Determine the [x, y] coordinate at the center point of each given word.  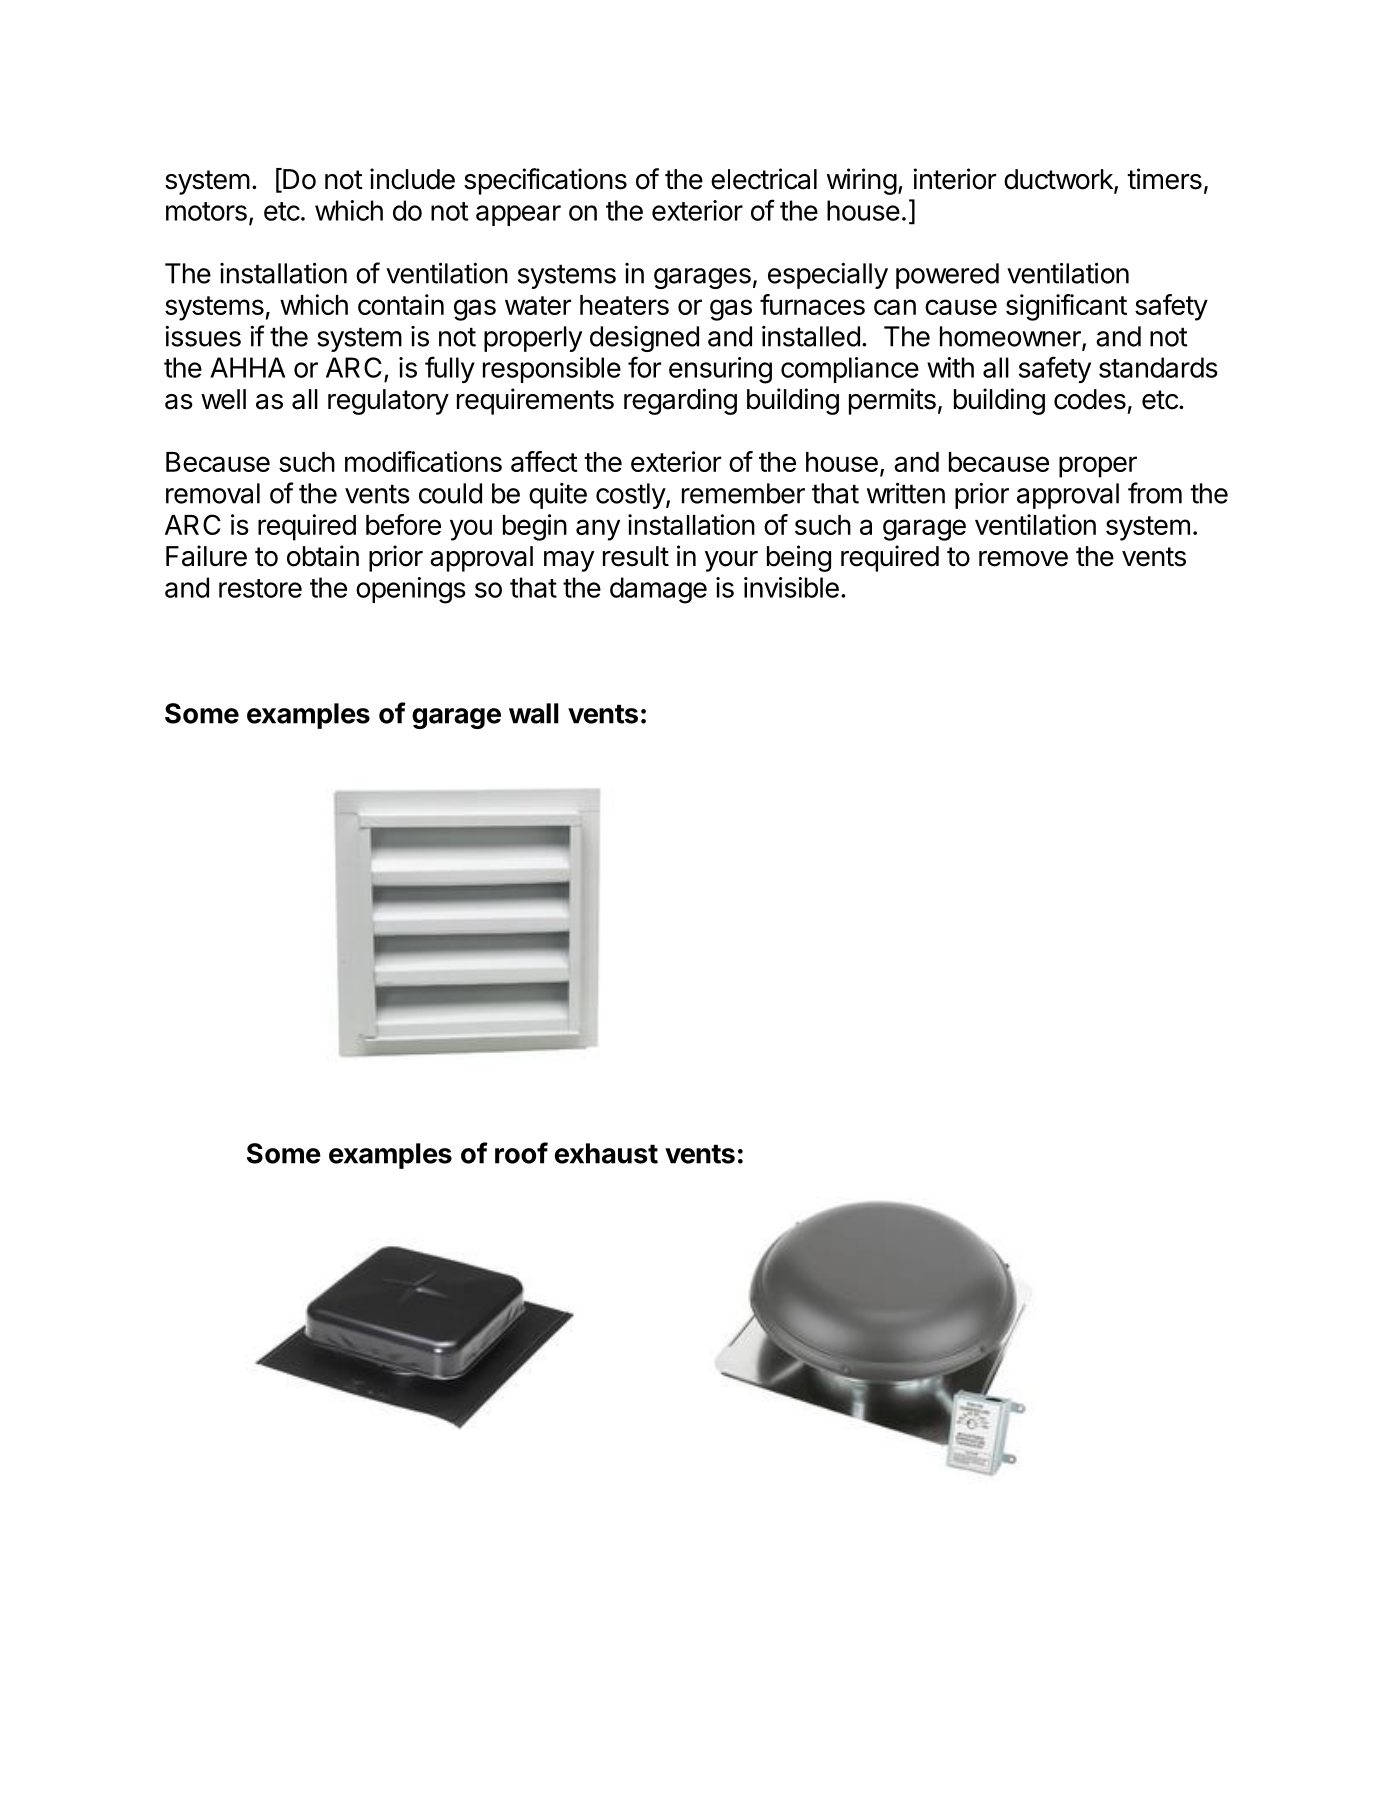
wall [534, 713]
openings [411, 590]
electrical [764, 179]
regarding [680, 401]
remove [1023, 559]
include [412, 179]
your [731, 561]
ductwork [1059, 180]
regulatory [388, 402]
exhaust [606, 1153]
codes [1090, 399]
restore [260, 588]
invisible [791, 587]
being [799, 558]
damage [658, 590]
